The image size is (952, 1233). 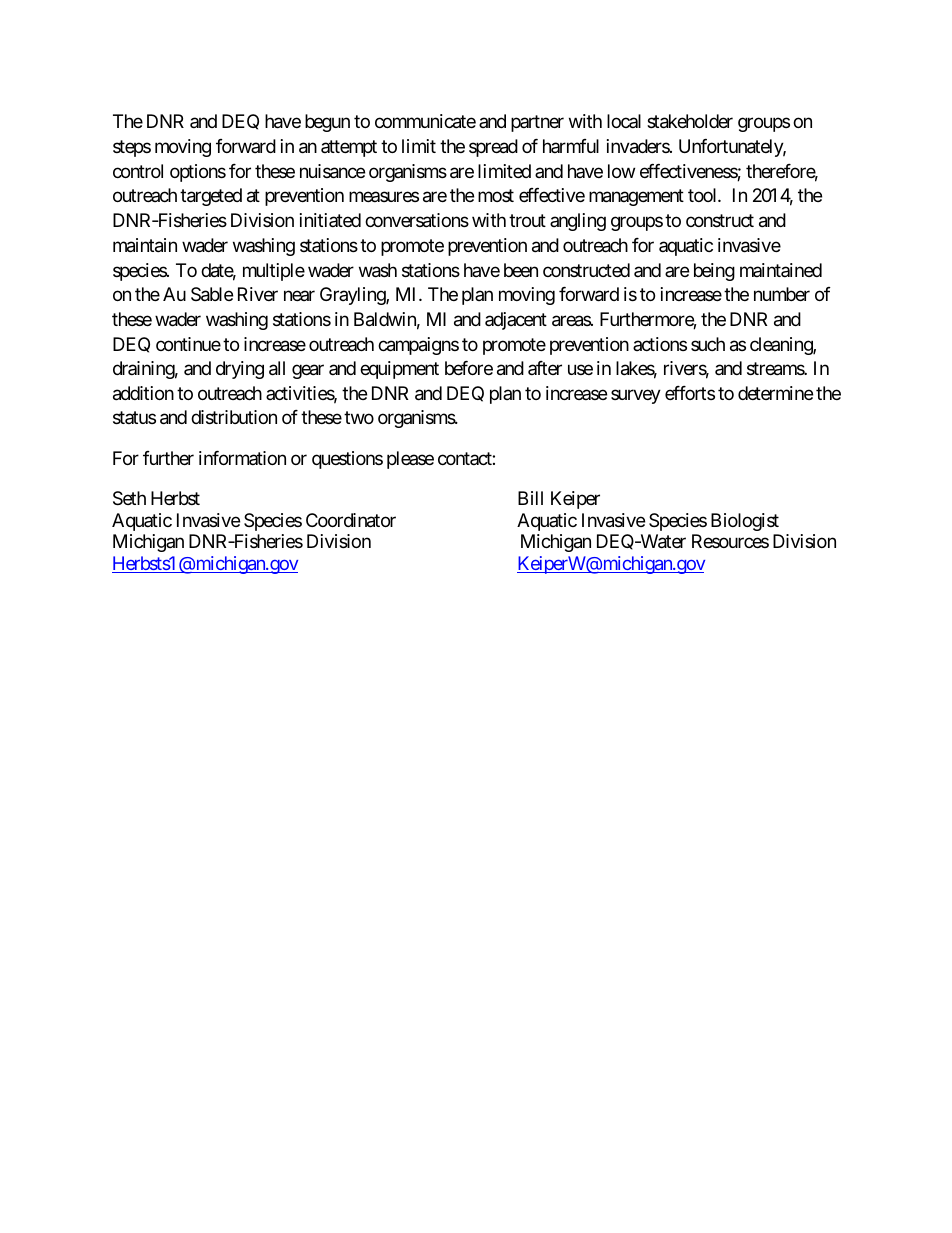 I want to click on stakeholder, so click(x=690, y=121).
